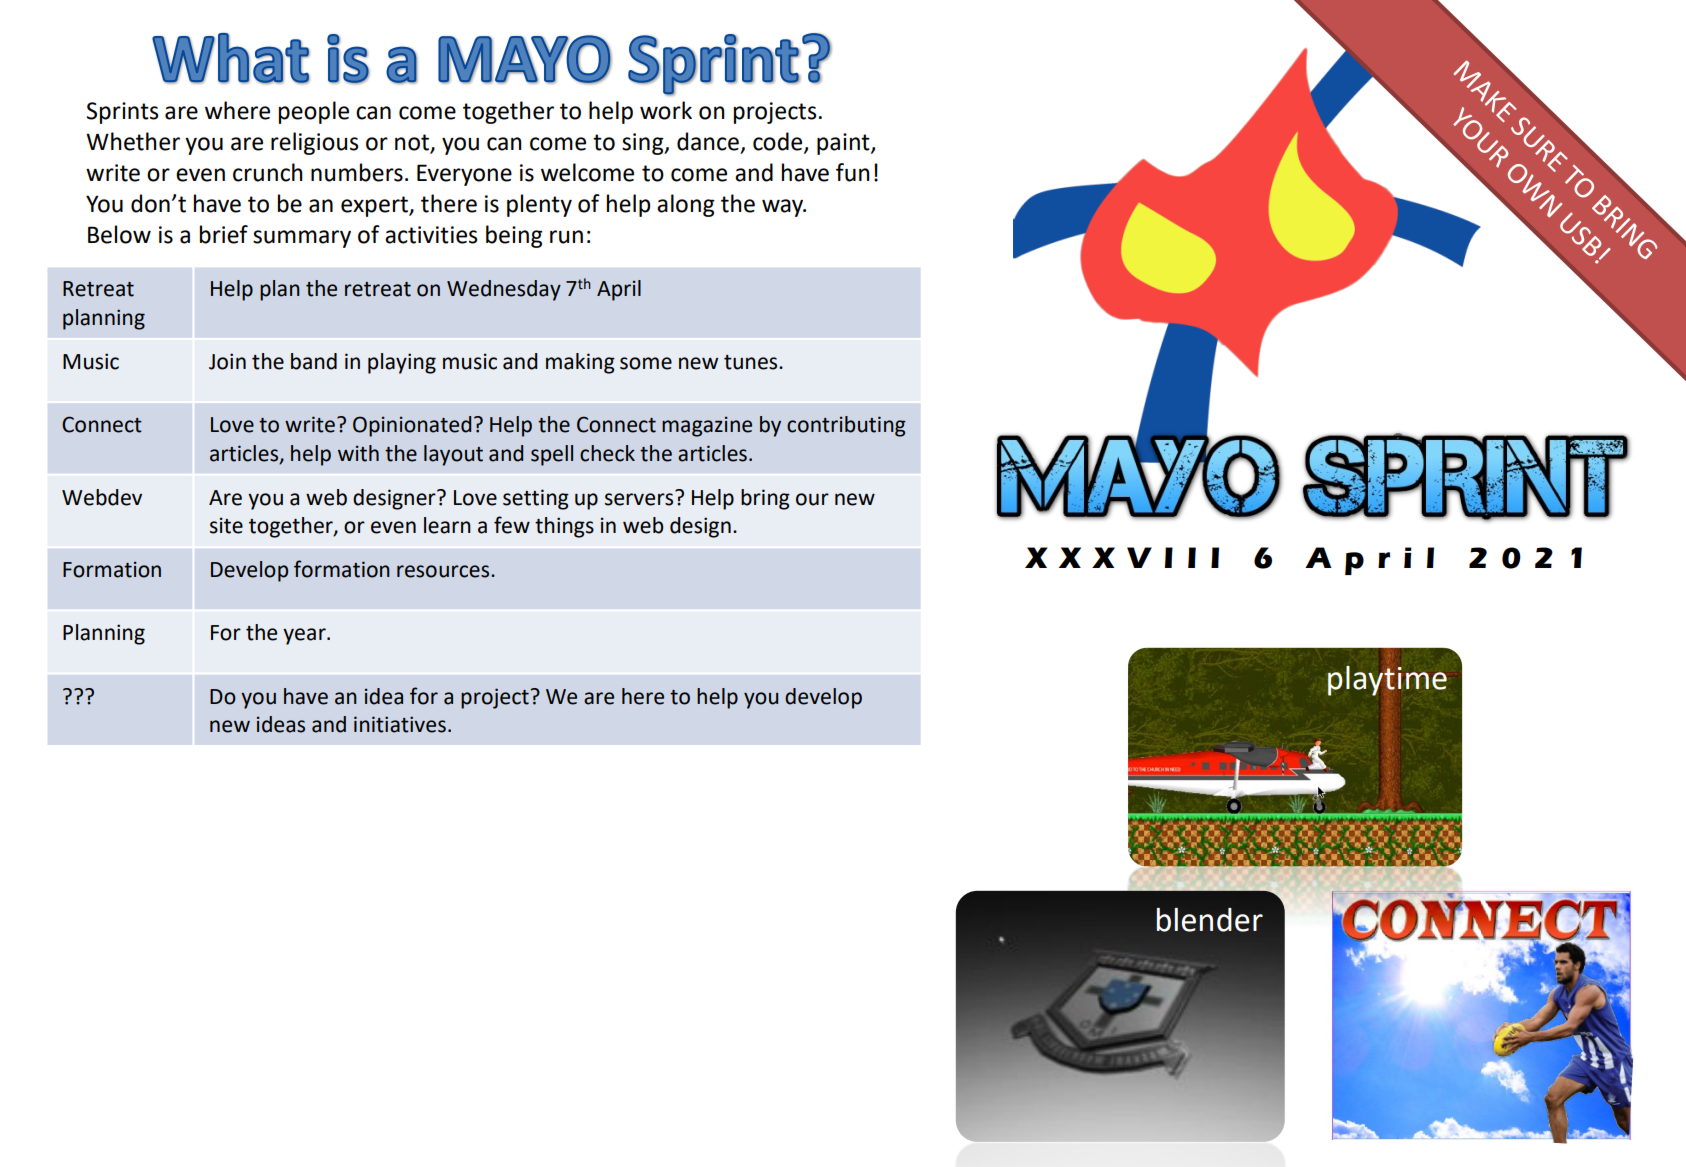 The image size is (1686, 1167). I want to click on contributing, so click(846, 426).
